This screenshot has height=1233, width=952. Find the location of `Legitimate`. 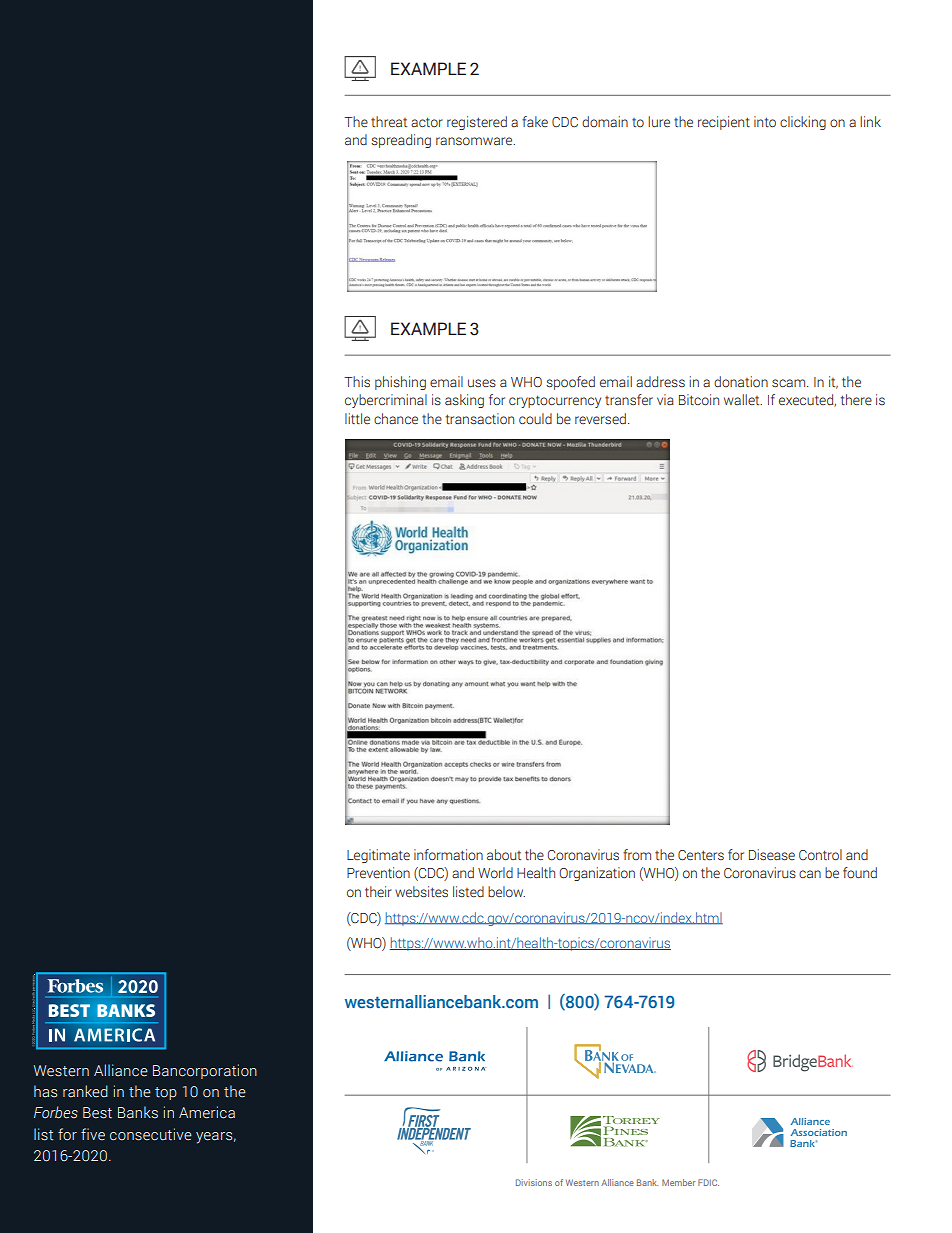

Legitimate is located at coordinates (378, 856).
